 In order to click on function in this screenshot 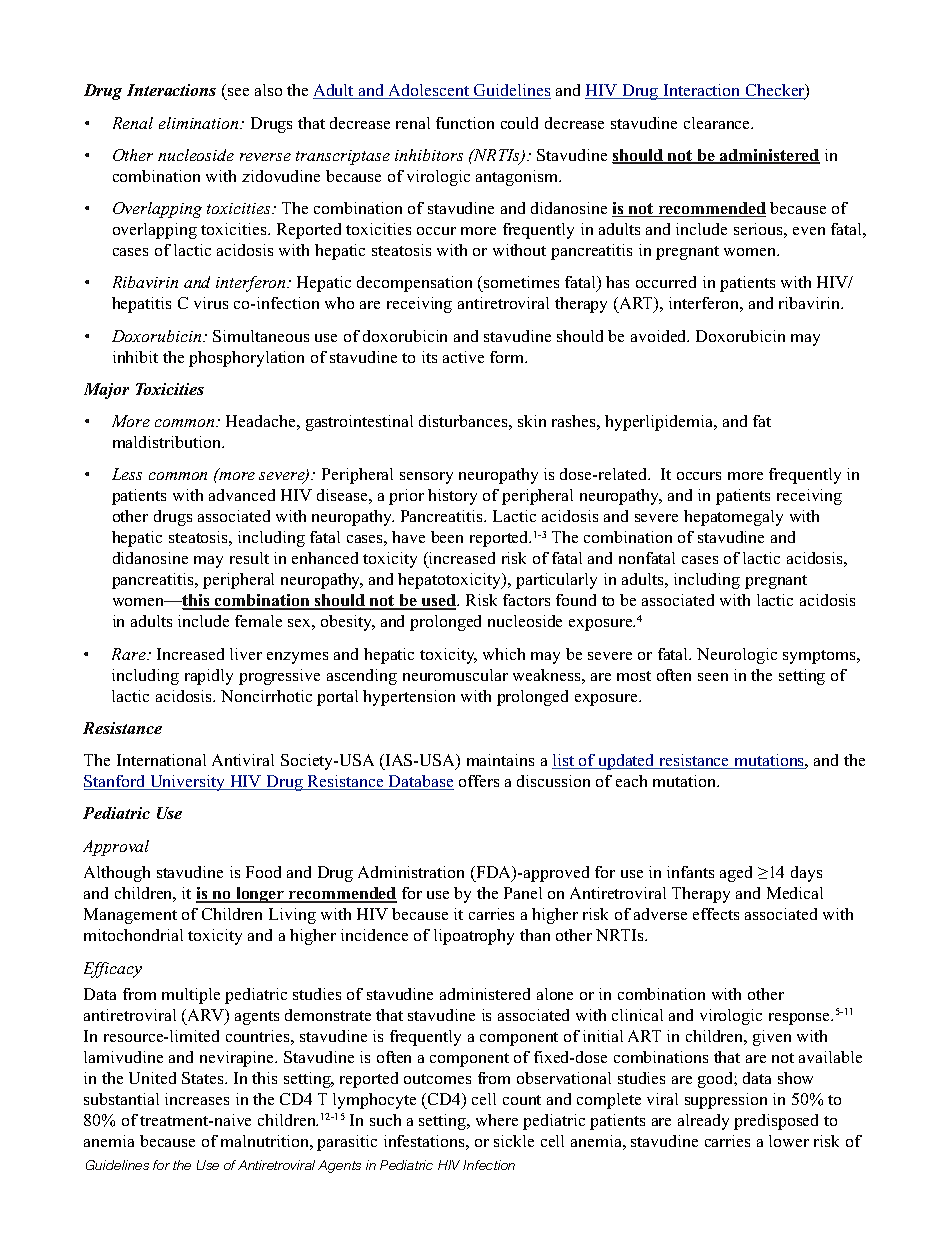, I will do `click(465, 123)`.
